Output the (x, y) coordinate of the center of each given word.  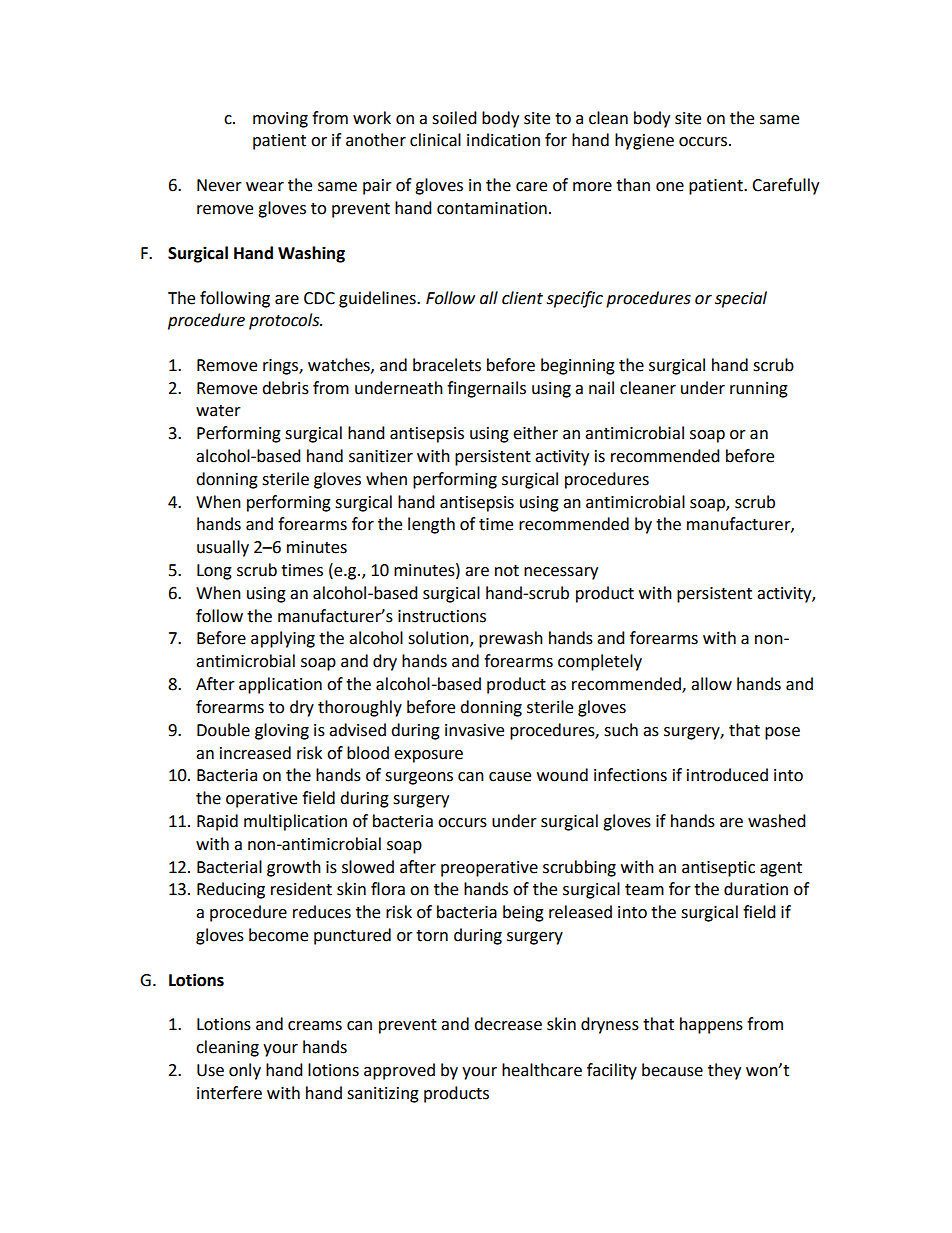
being (523, 913)
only (245, 1071)
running (759, 390)
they (724, 1071)
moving (280, 120)
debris (285, 388)
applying (283, 639)
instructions (442, 616)
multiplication (295, 822)
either (535, 433)
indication (503, 140)
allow (711, 684)
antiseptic (718, 869)
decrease (508, 1024)
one (670, 187)
